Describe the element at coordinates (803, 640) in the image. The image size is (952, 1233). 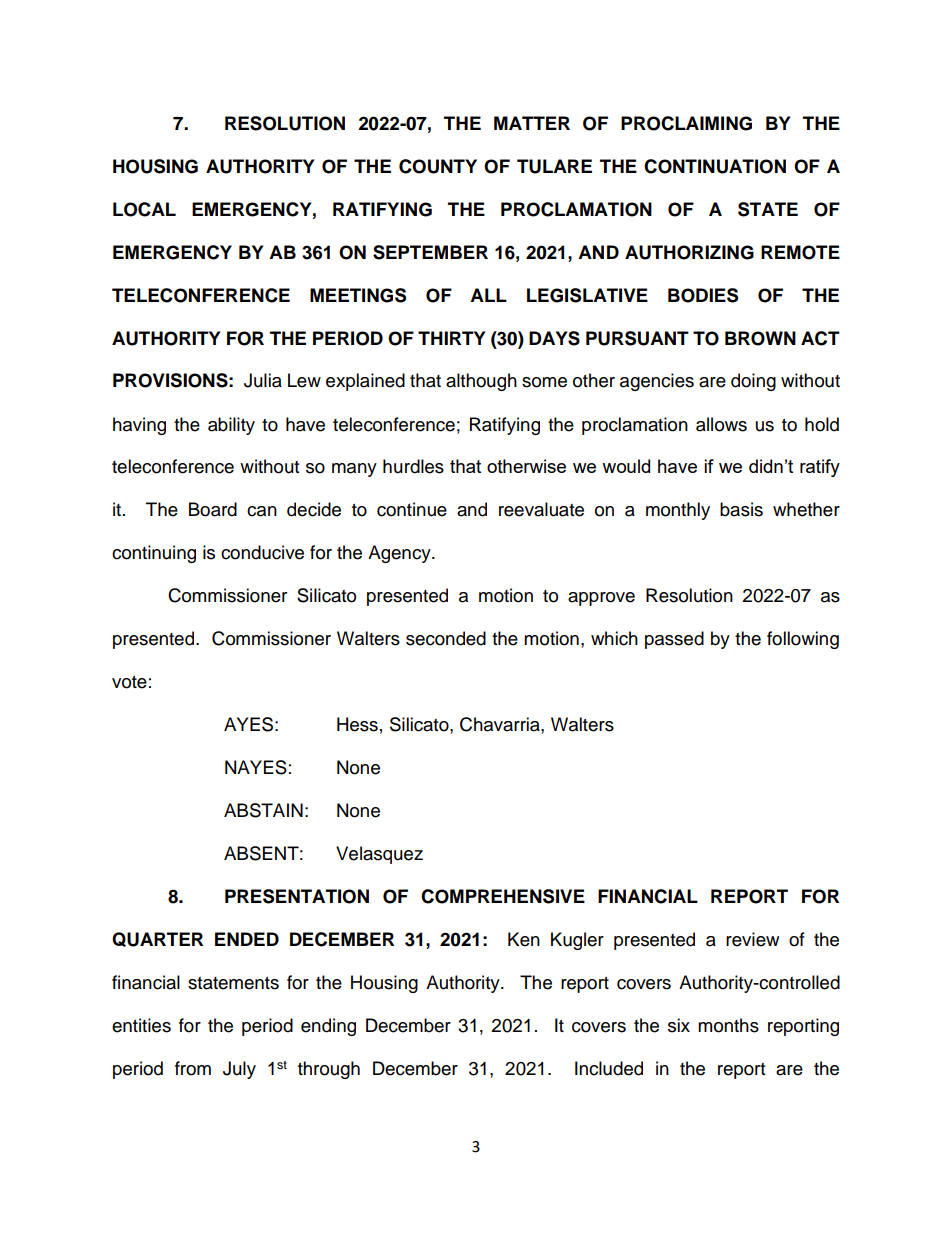
I see `following` at that location.
